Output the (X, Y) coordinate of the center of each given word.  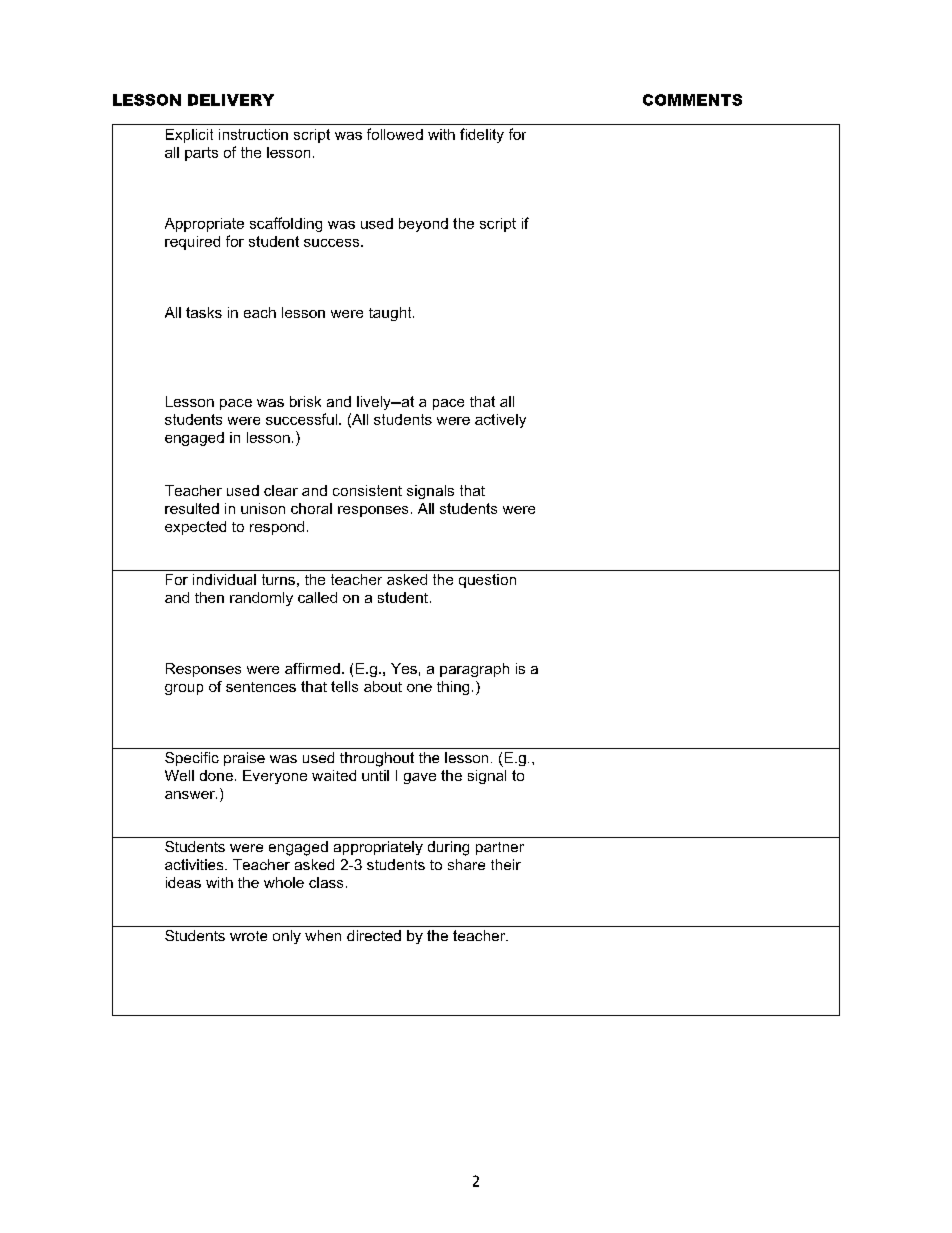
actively (500, 421)
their (506, 864)
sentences (261, 687)
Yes (404, 668)
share (466, 864)
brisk (305, 401)
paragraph (474, 670)
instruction (253, 134)
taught (391, 314)
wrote (248, 936)
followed (395, 134)
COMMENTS (692, 100)
